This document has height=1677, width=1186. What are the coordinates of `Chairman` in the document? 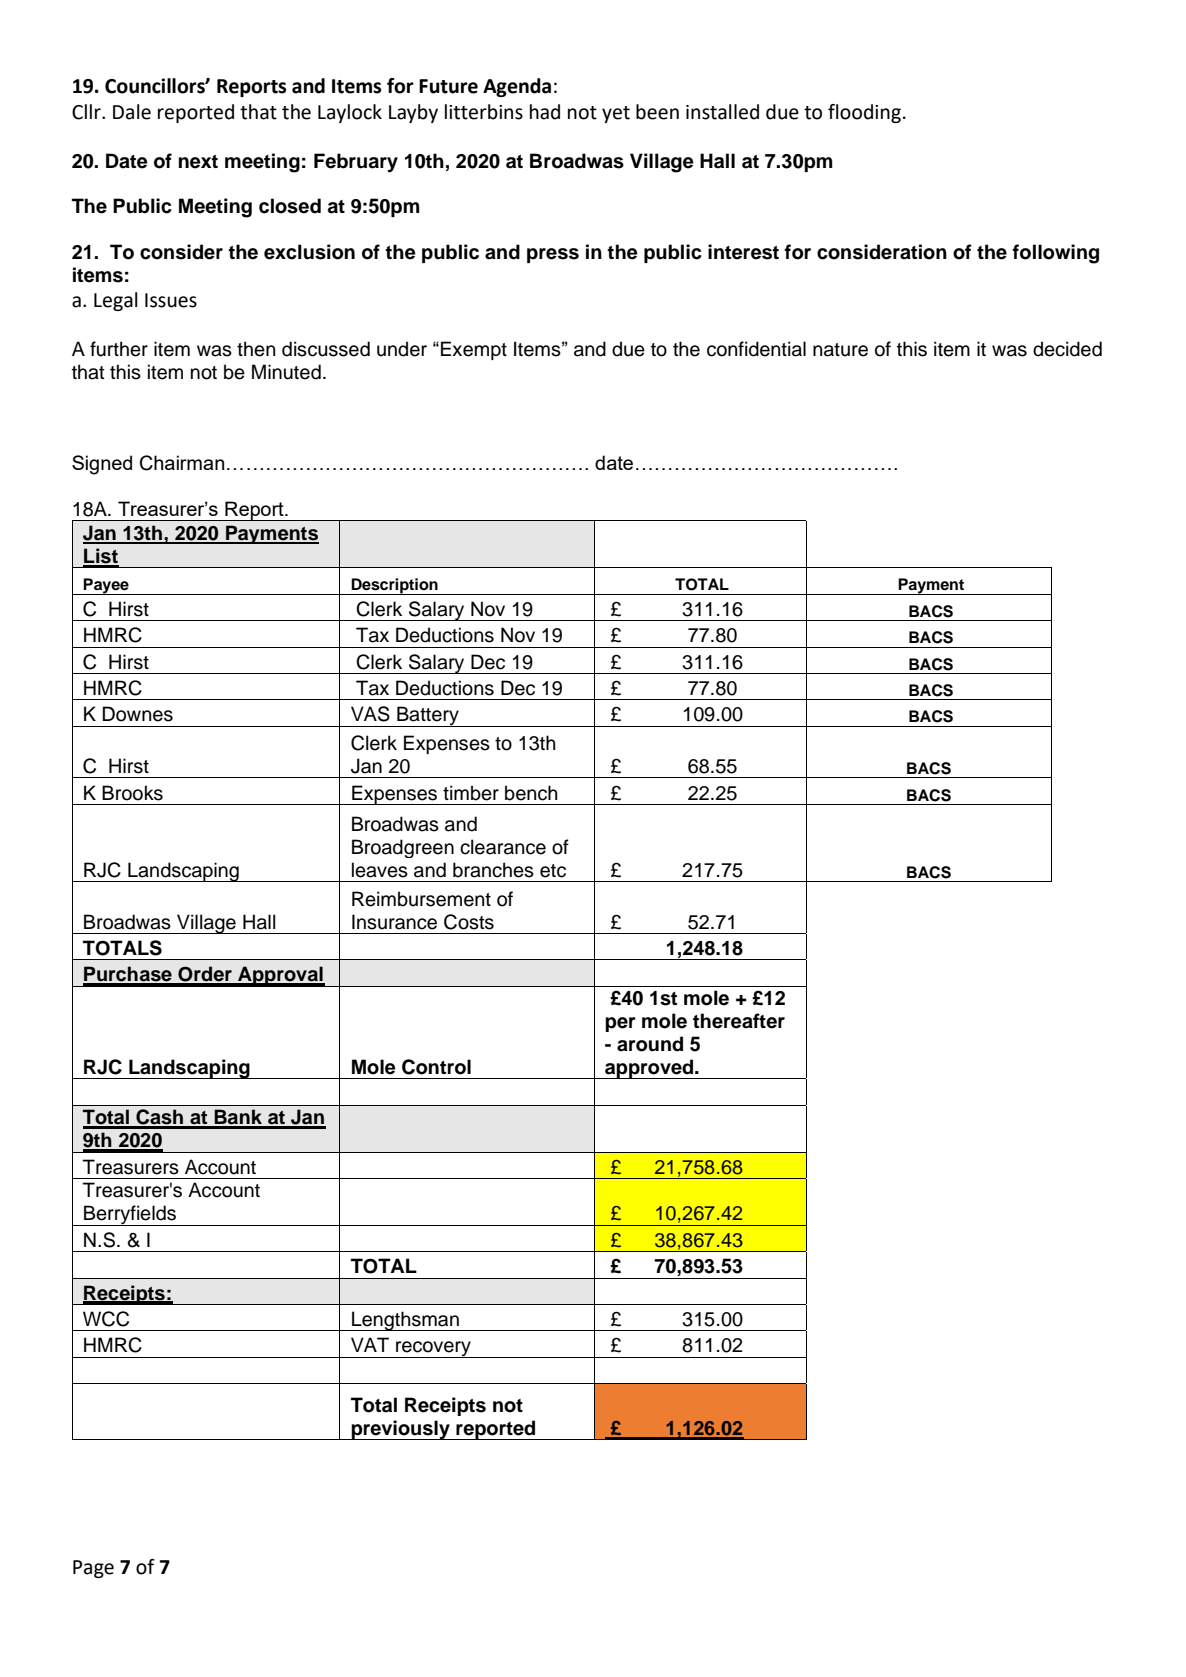 It's located at (182, 463).
